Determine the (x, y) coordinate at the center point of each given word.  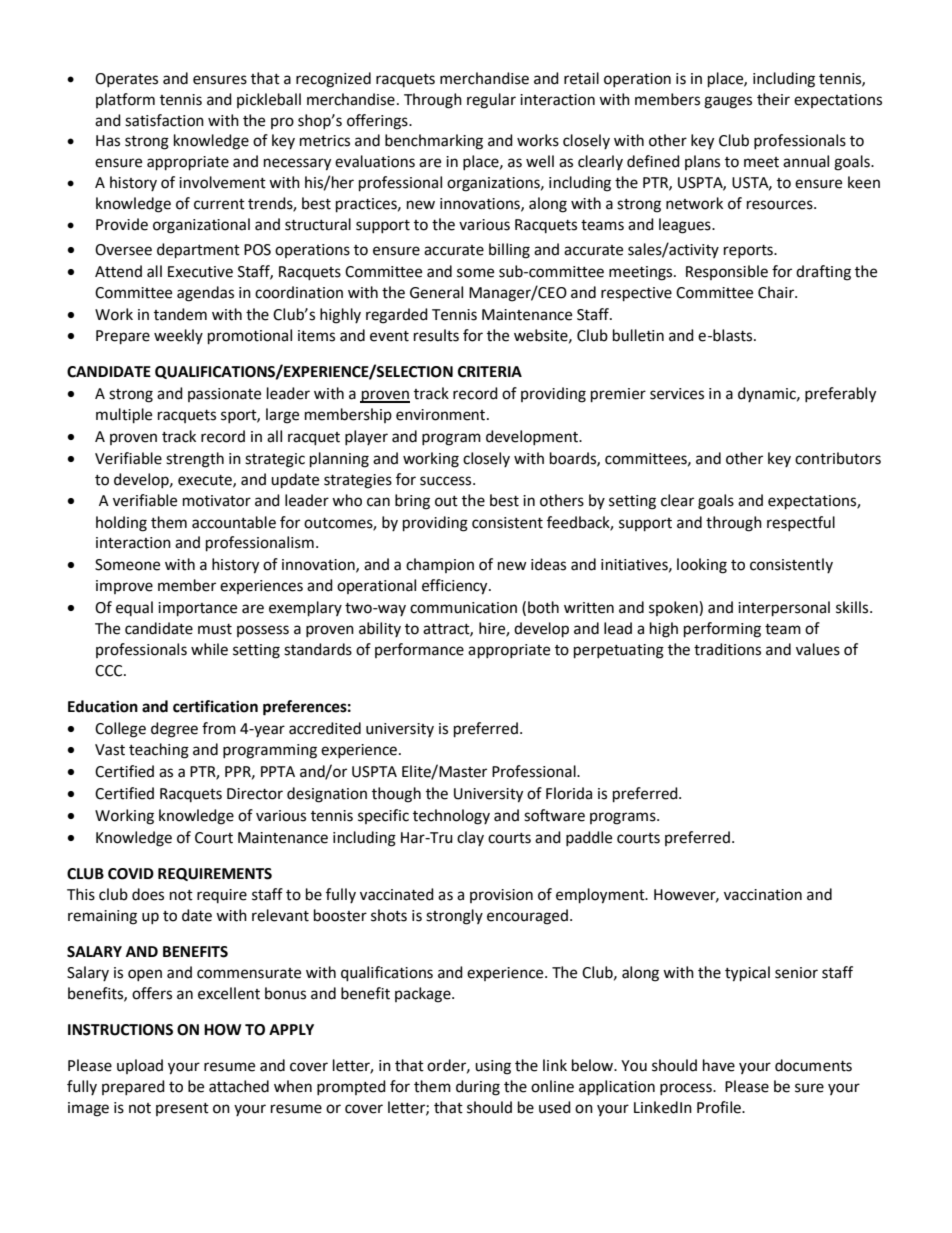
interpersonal (784, 609)
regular (491, 101)
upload (140, 1066)
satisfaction (164, 120)
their (773, 99)
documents (813, 1065)
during (478, 1088)
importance (197, 609)
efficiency (456, 587)
